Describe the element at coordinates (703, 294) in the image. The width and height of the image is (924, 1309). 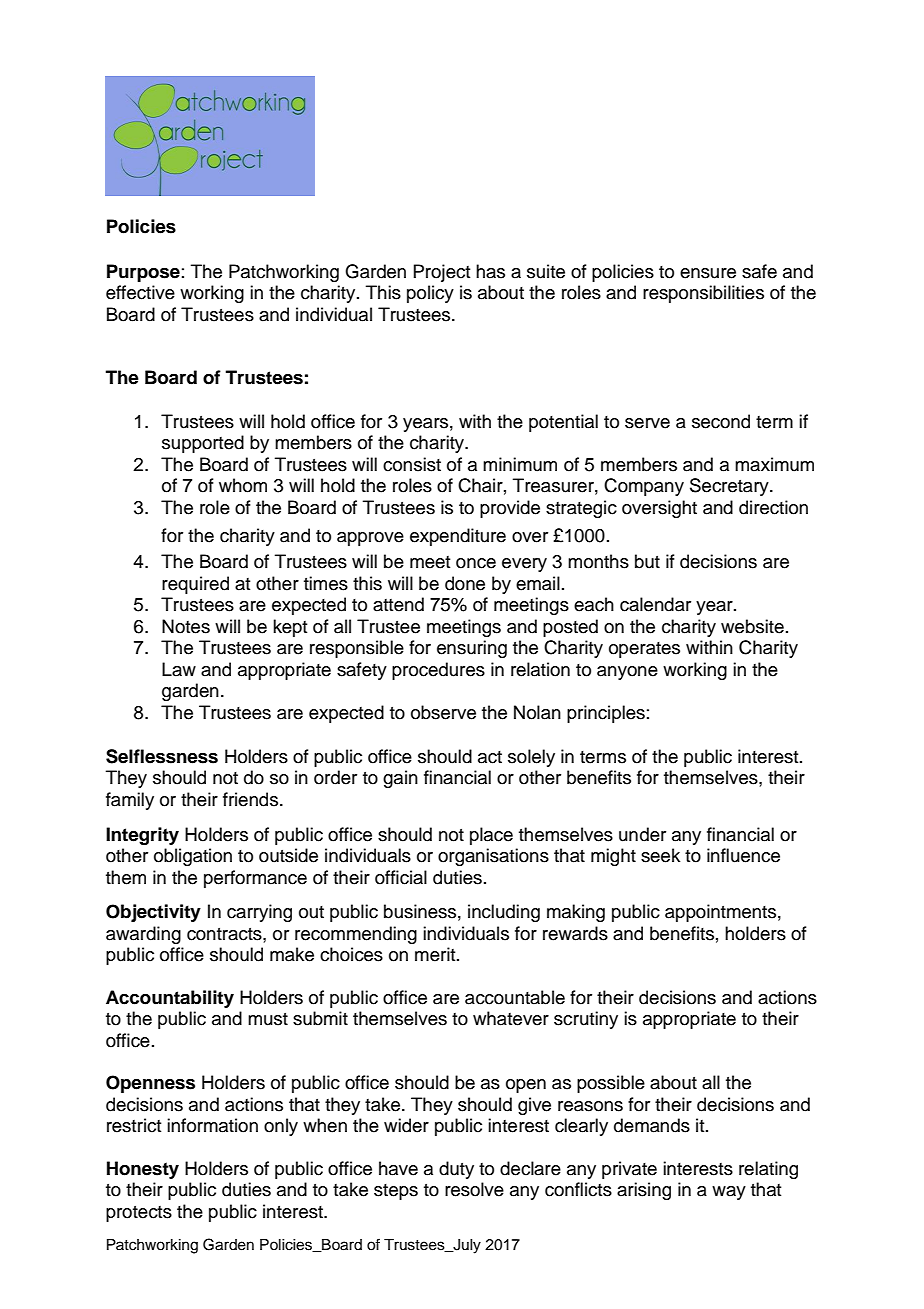
I see `responsibilities` at that location.
